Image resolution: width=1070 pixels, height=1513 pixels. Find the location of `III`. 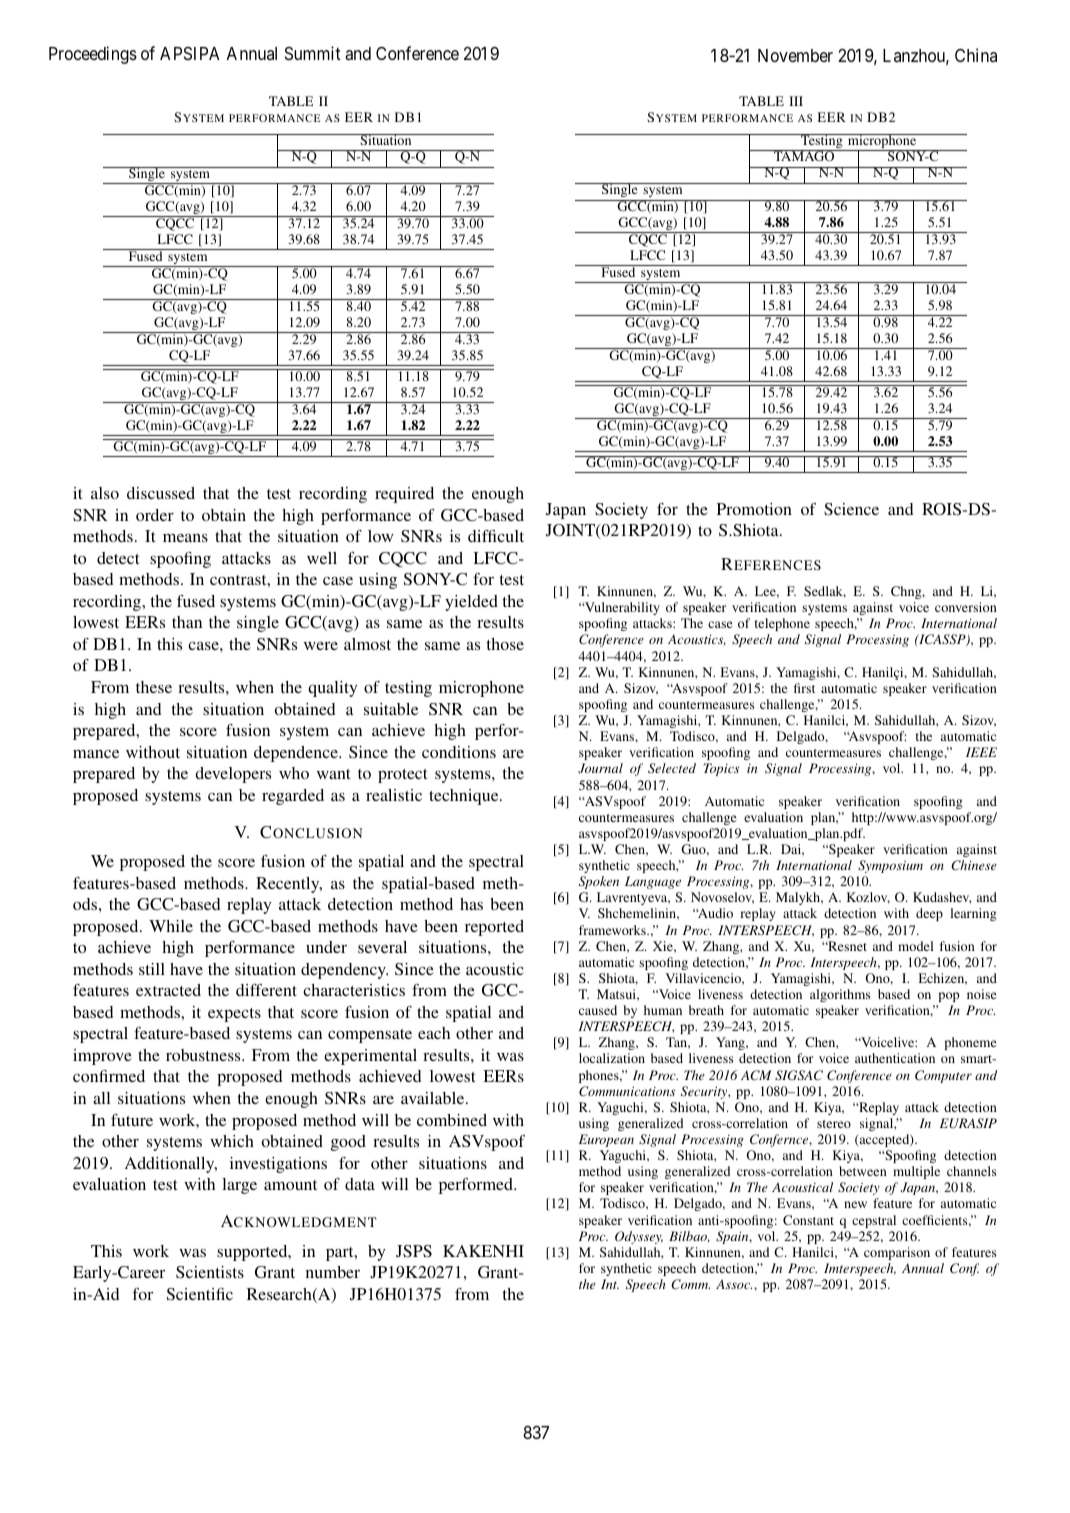

III is located at coordinates (796, 101).
